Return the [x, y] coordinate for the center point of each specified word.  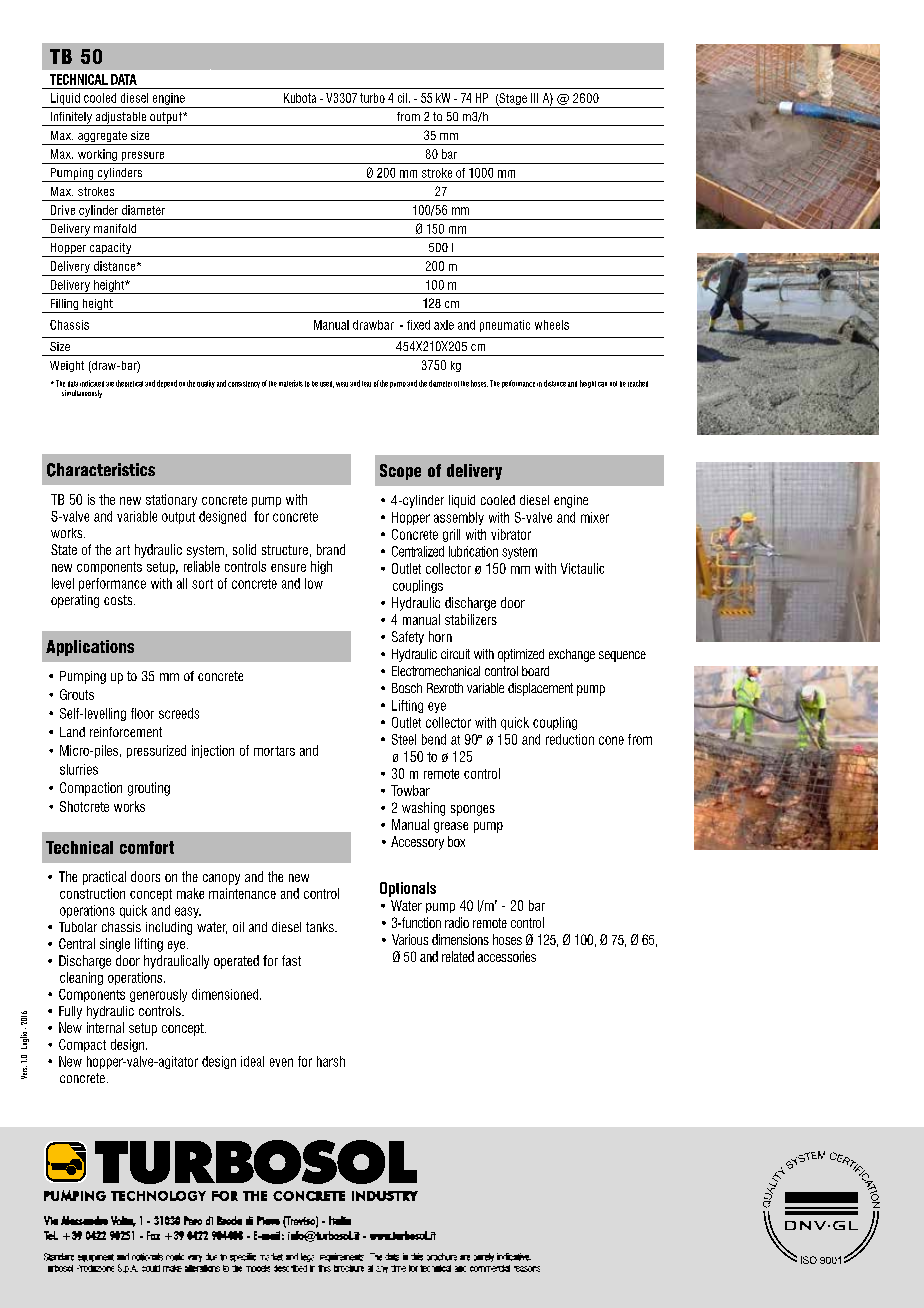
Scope [400, 472]
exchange [572, 655]
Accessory [417, 843]
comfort [147, 847]
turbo [372, 98]
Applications [90, 648]
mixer [595, 517]
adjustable [120, 119]
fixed [418, 325]
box [456, 841]
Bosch [407, 688]
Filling [64, 306]
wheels [552, 325]
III [534, 98]
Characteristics [101, 470]
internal [105, 1027]
